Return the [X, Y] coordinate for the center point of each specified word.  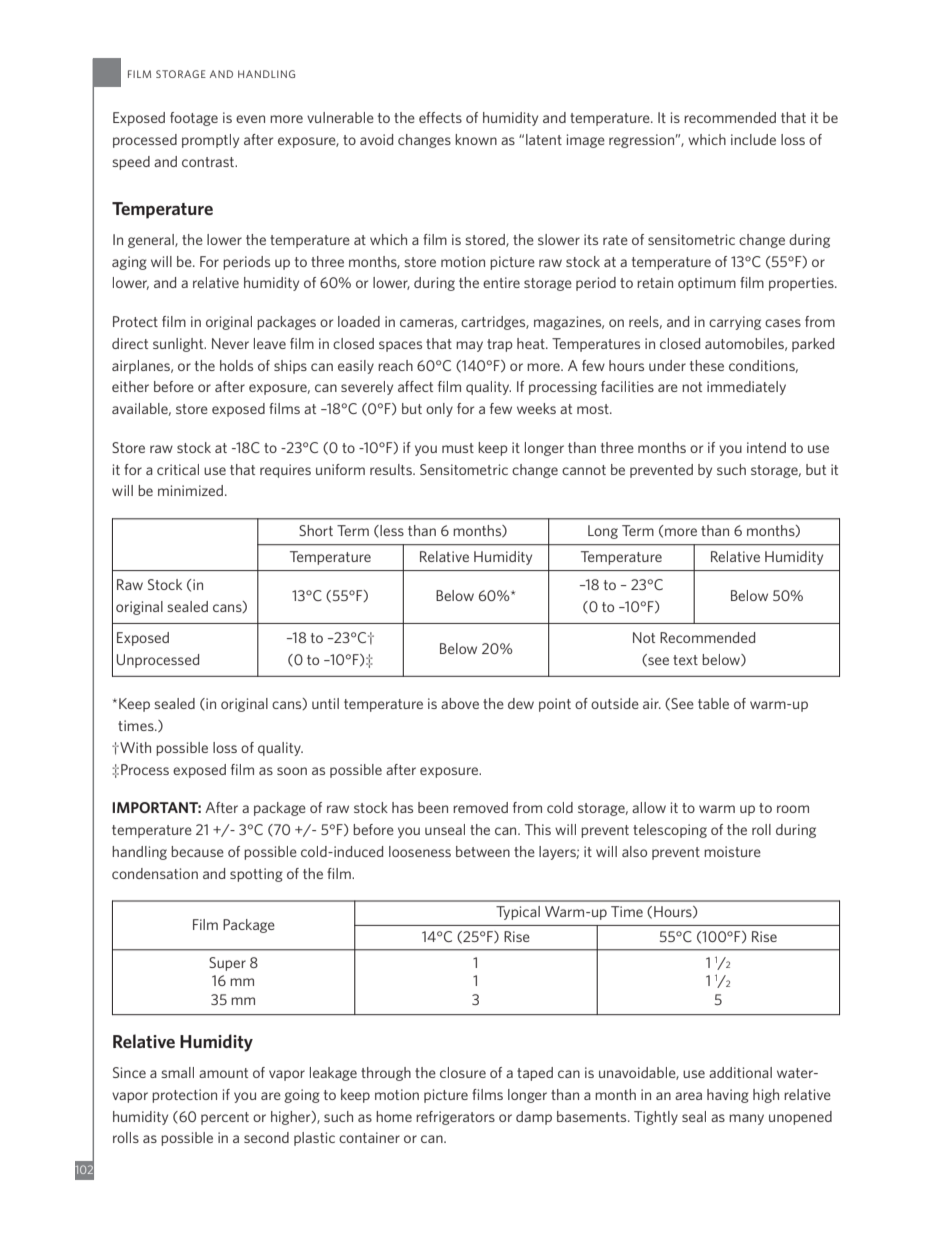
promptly [210, 141]
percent [225, 1118]
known [476, 139]
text [685, 660]
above [460, 703]
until [325, 703]
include [753, 139]
